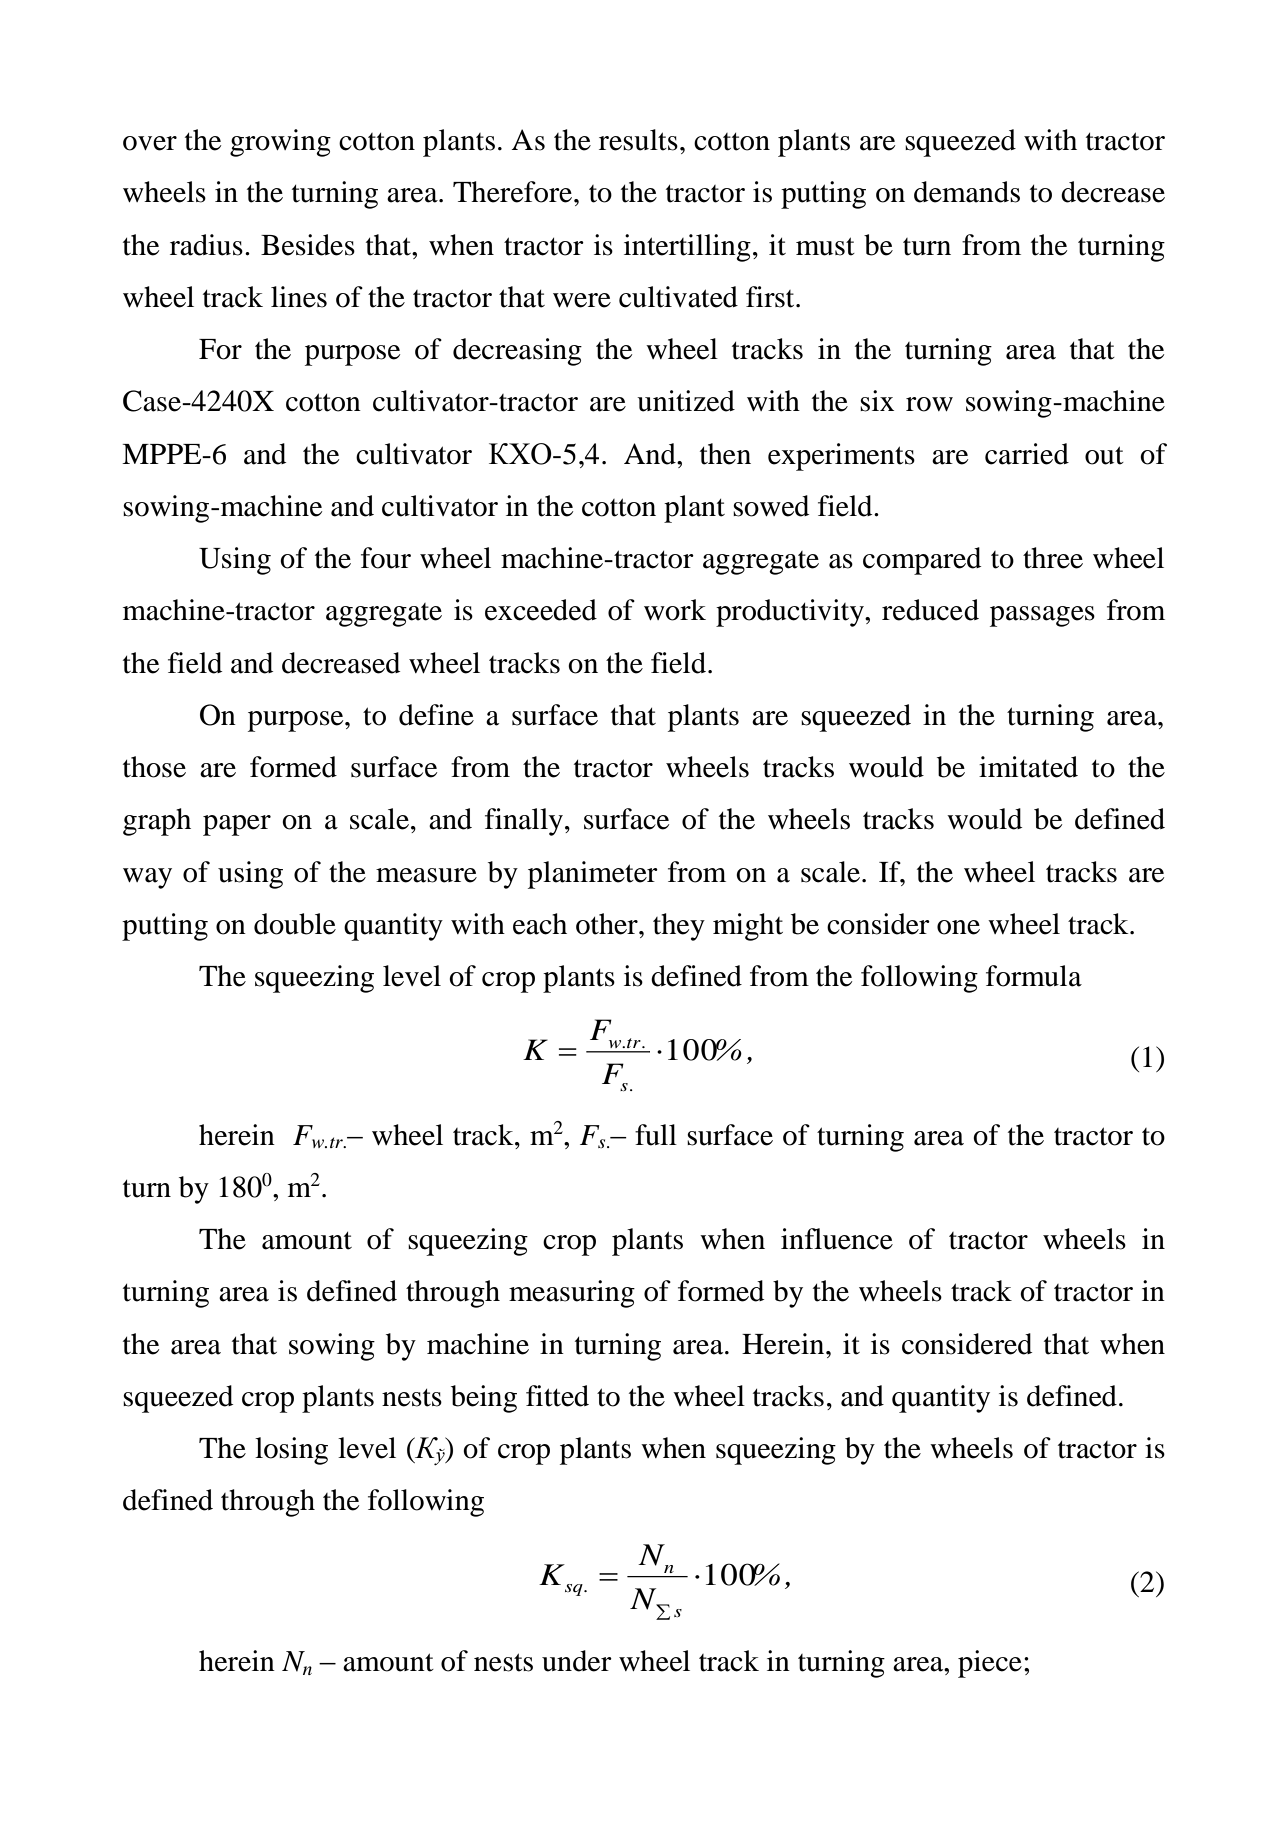 The height and width of the screenshot is (1821, 1288). I want to click on results, so click(638, 140).
